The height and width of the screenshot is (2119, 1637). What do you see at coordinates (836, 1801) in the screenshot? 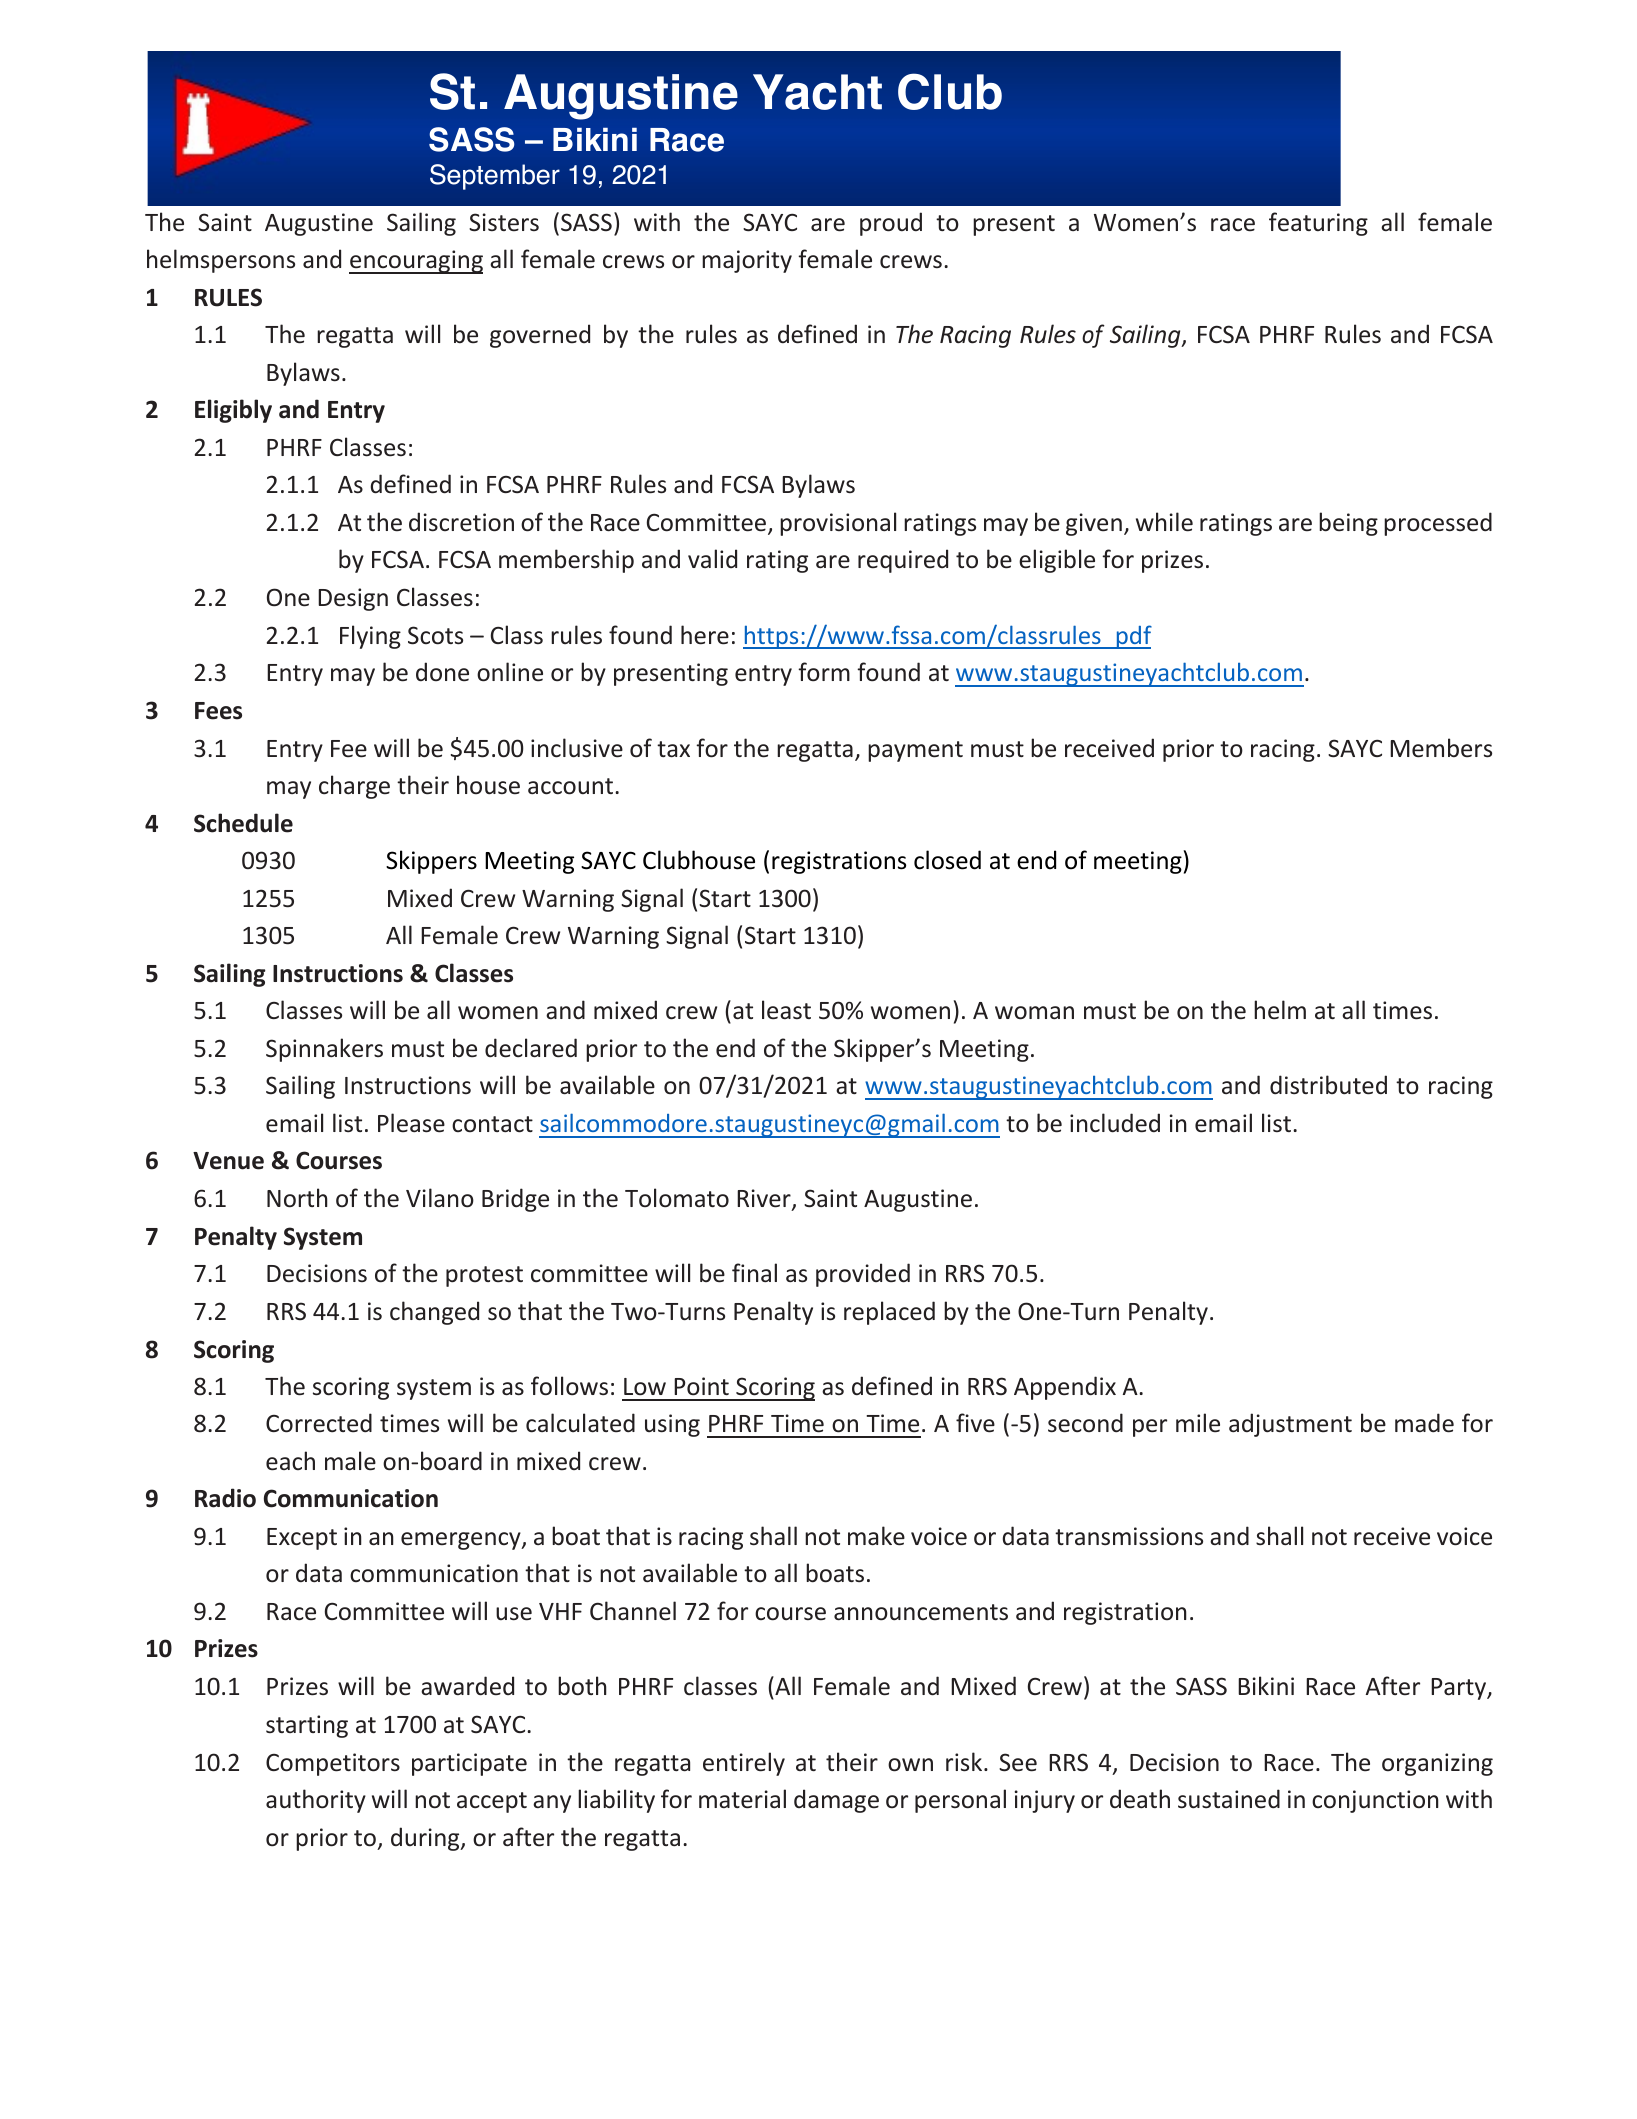
I see `damage` at bounding box center [836, 1801].
